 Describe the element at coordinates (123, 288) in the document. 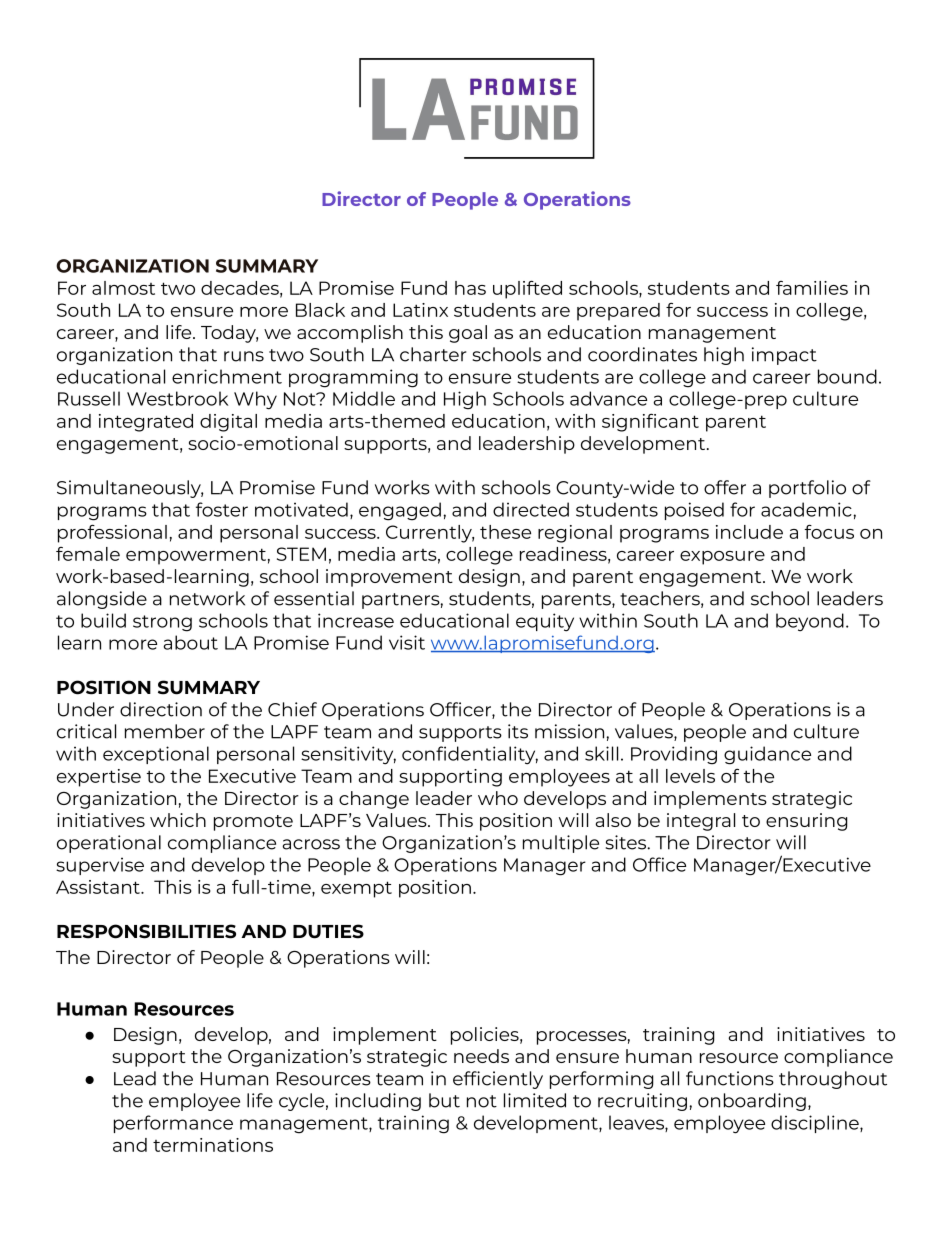

I see `almost` at that location.
